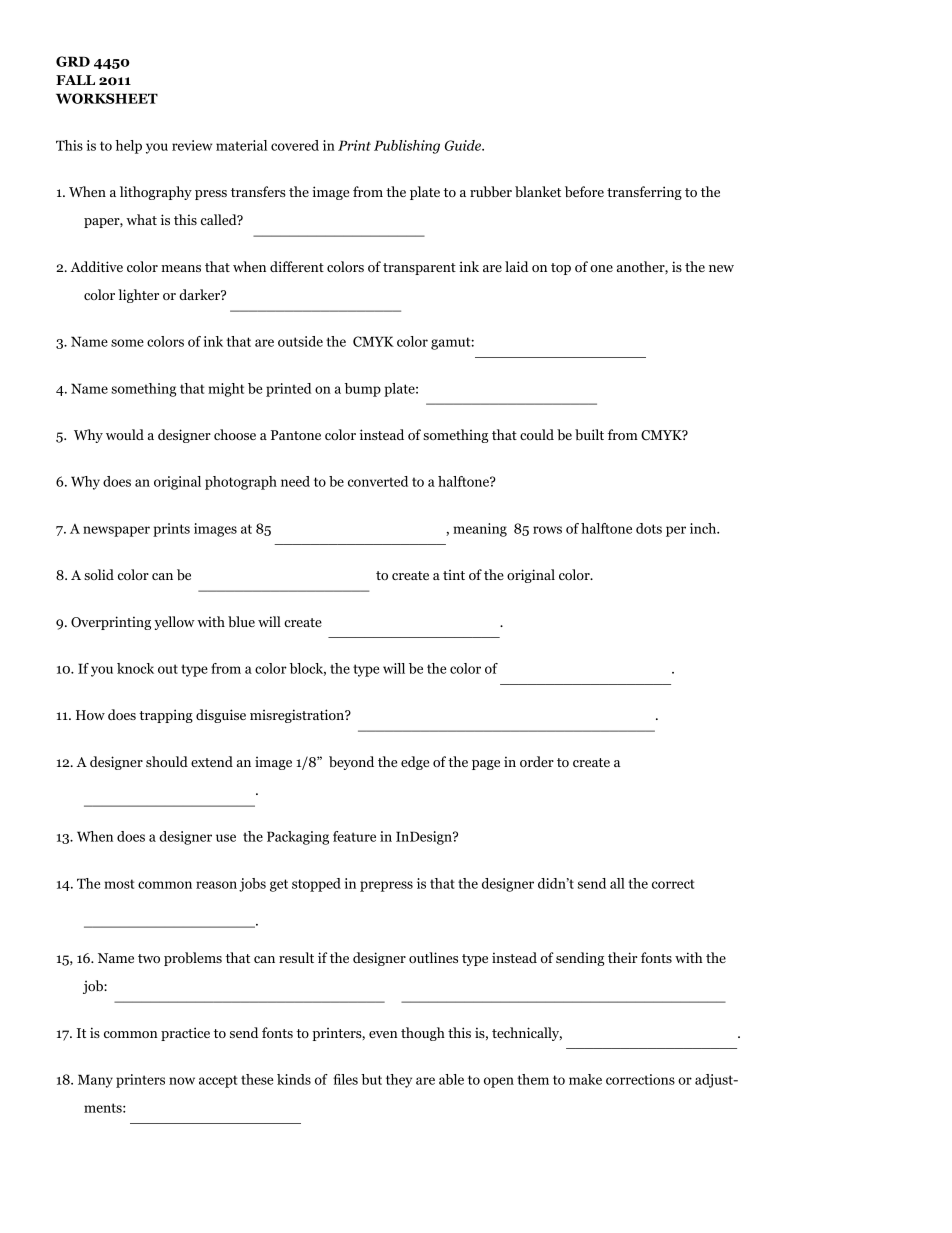  I want to click on built, so click(589, 434).
